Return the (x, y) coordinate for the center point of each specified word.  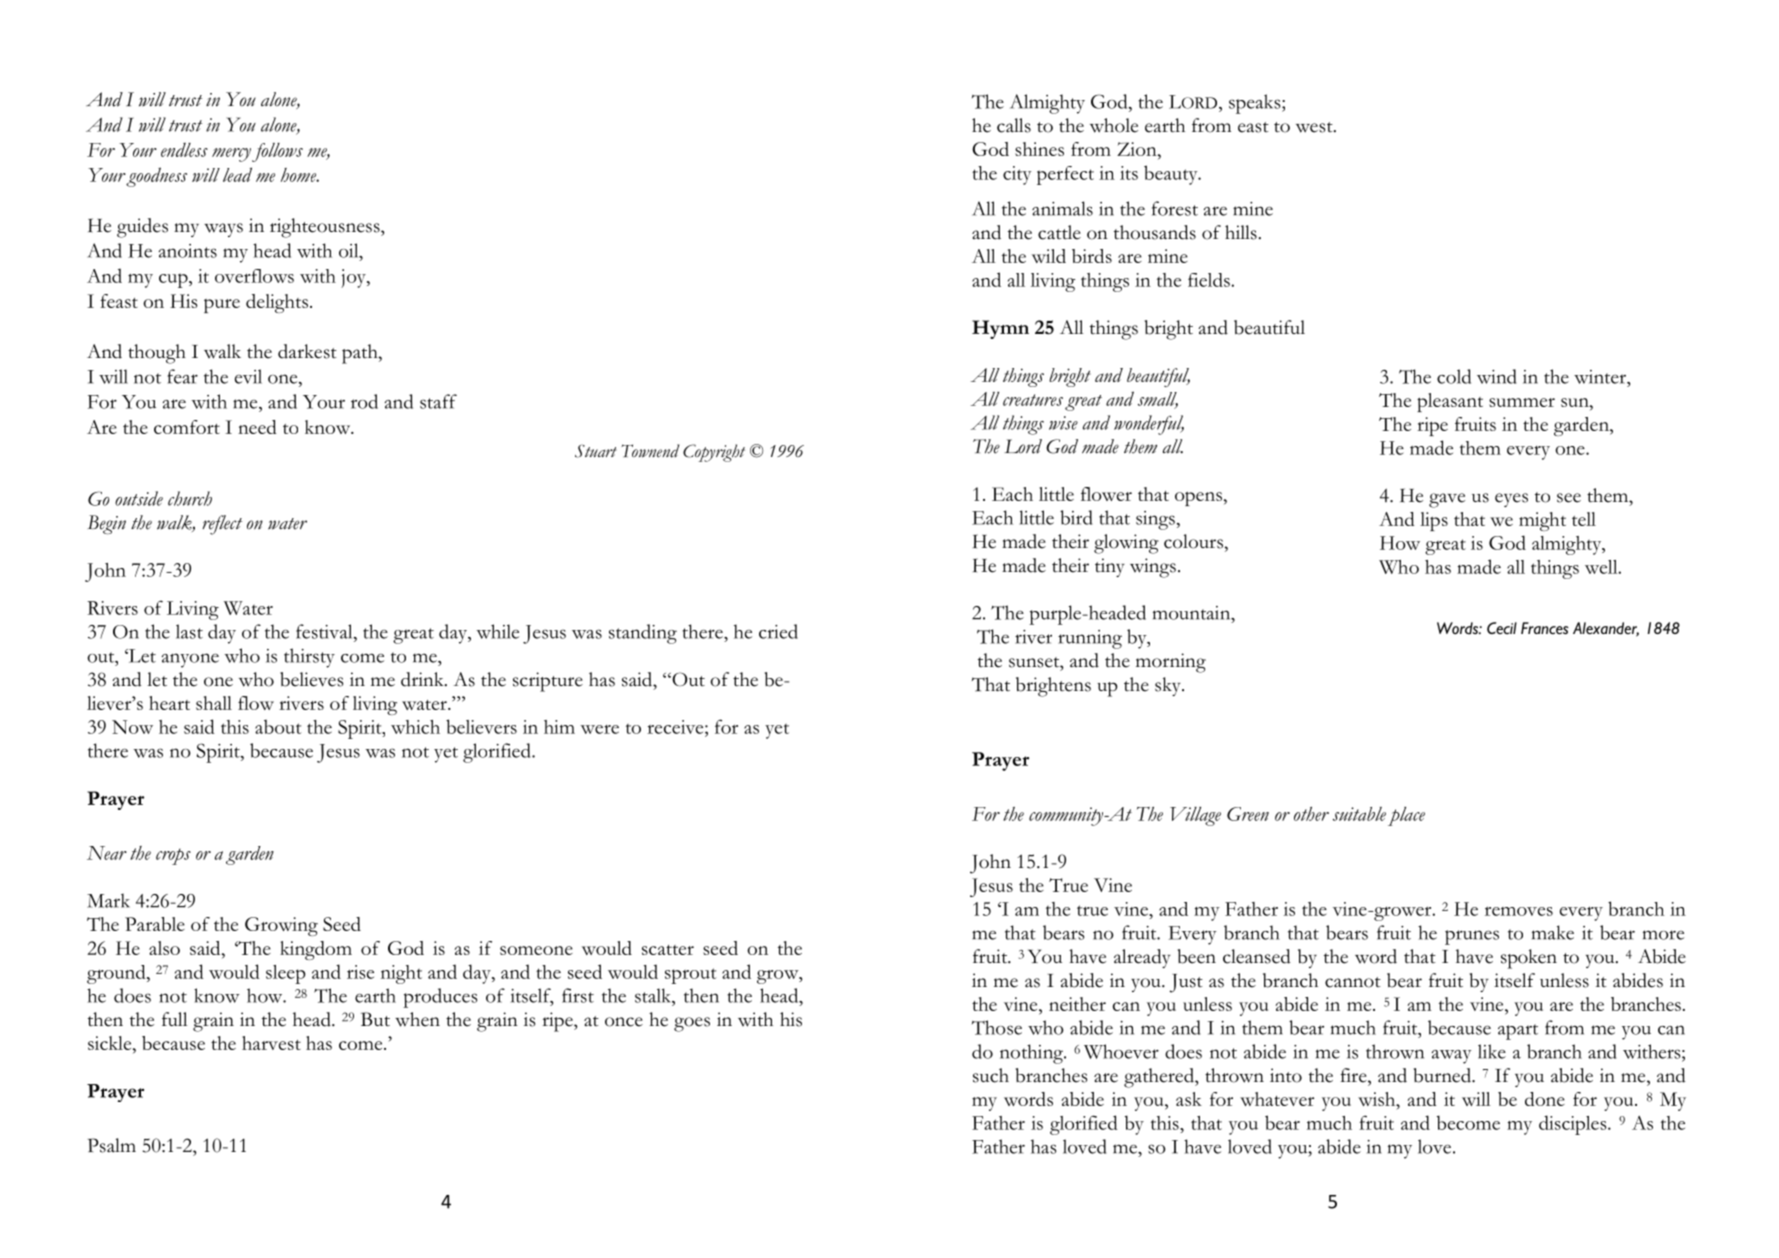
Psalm (112, 1145)
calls (1014, 125)
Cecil (1502, 628)
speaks (1256, 104)
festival (325, 631)
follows (277, 152)
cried (778, 631)
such (991, 1075)
